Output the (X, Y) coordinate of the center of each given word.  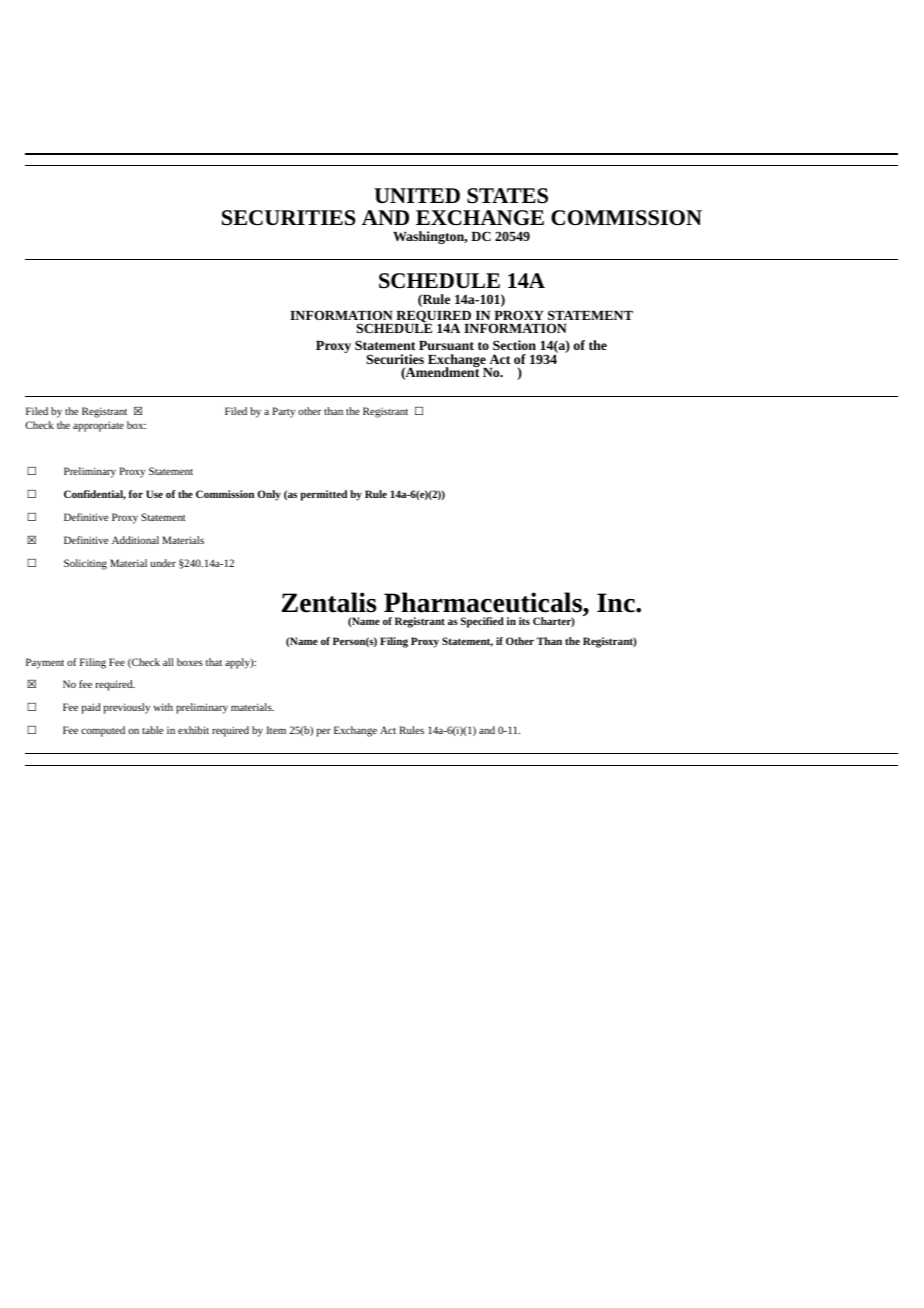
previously (127, 708)
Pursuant (446, 345)
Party (283, 412)
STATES (507, 196)
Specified (482, 622)
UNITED (417, 195)
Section (514, 345)
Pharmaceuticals (484, 604)
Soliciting (85, 564)
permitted (323, 495)
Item (276, 730)
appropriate (98, 426)
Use (154, 494)
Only (269, 495)
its (524, 621)
